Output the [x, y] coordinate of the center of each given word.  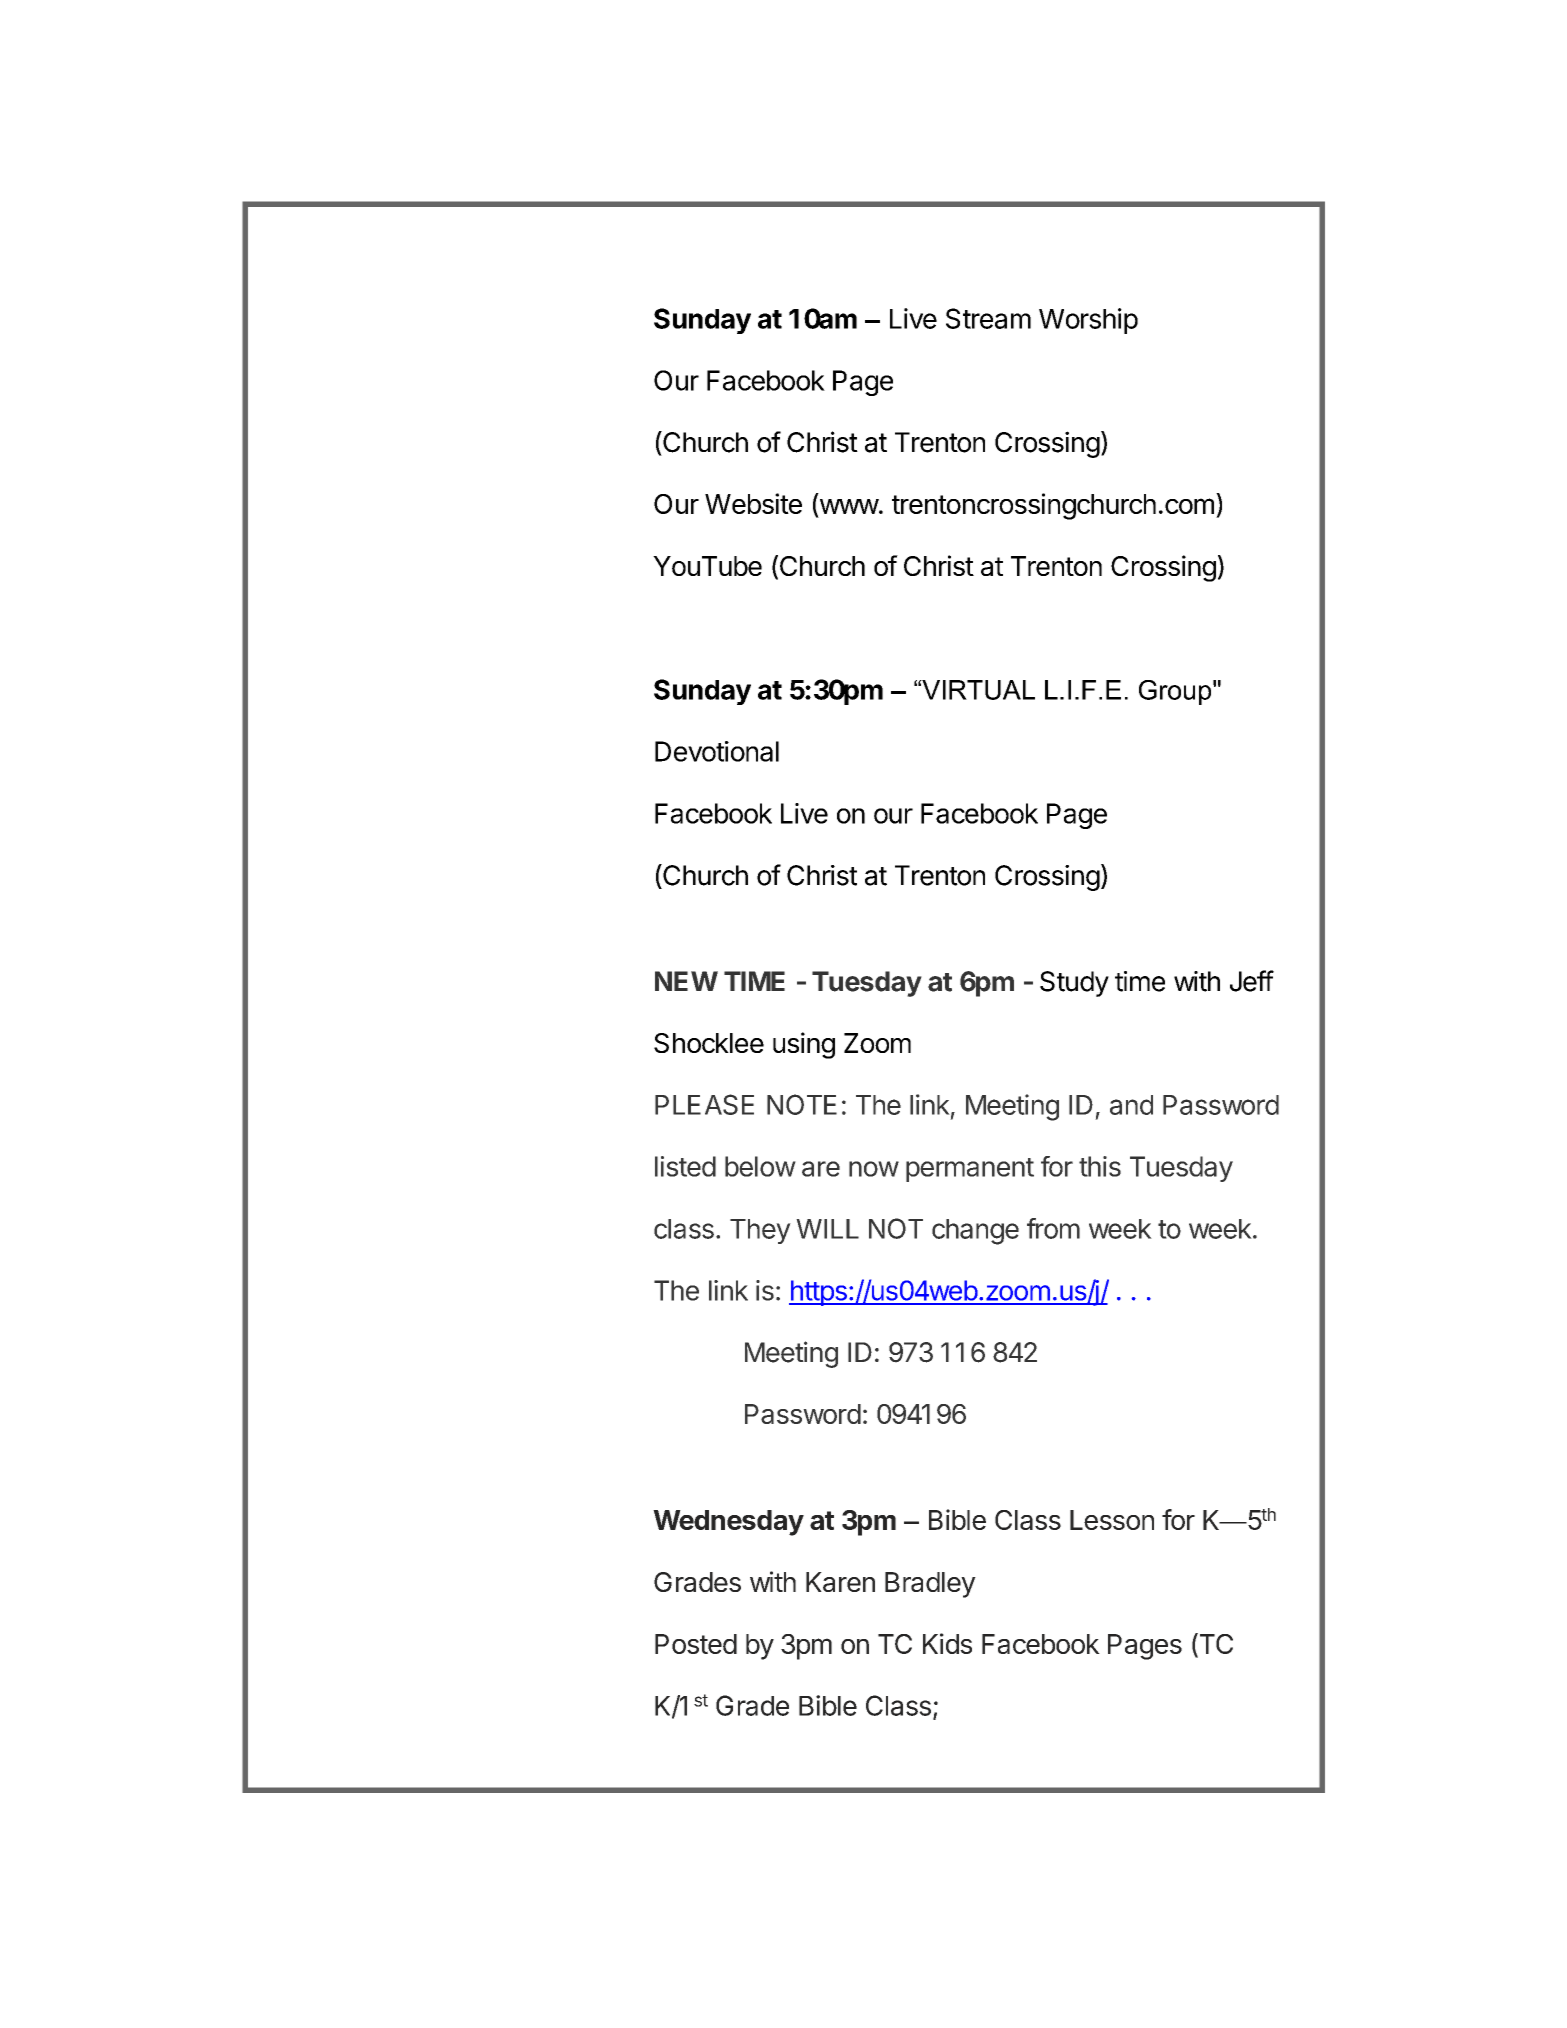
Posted [696, 1644]
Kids [947, 1643]
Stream [988, 318]
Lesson [1112, 1520]
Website [753, 503]
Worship [1088, 321]
